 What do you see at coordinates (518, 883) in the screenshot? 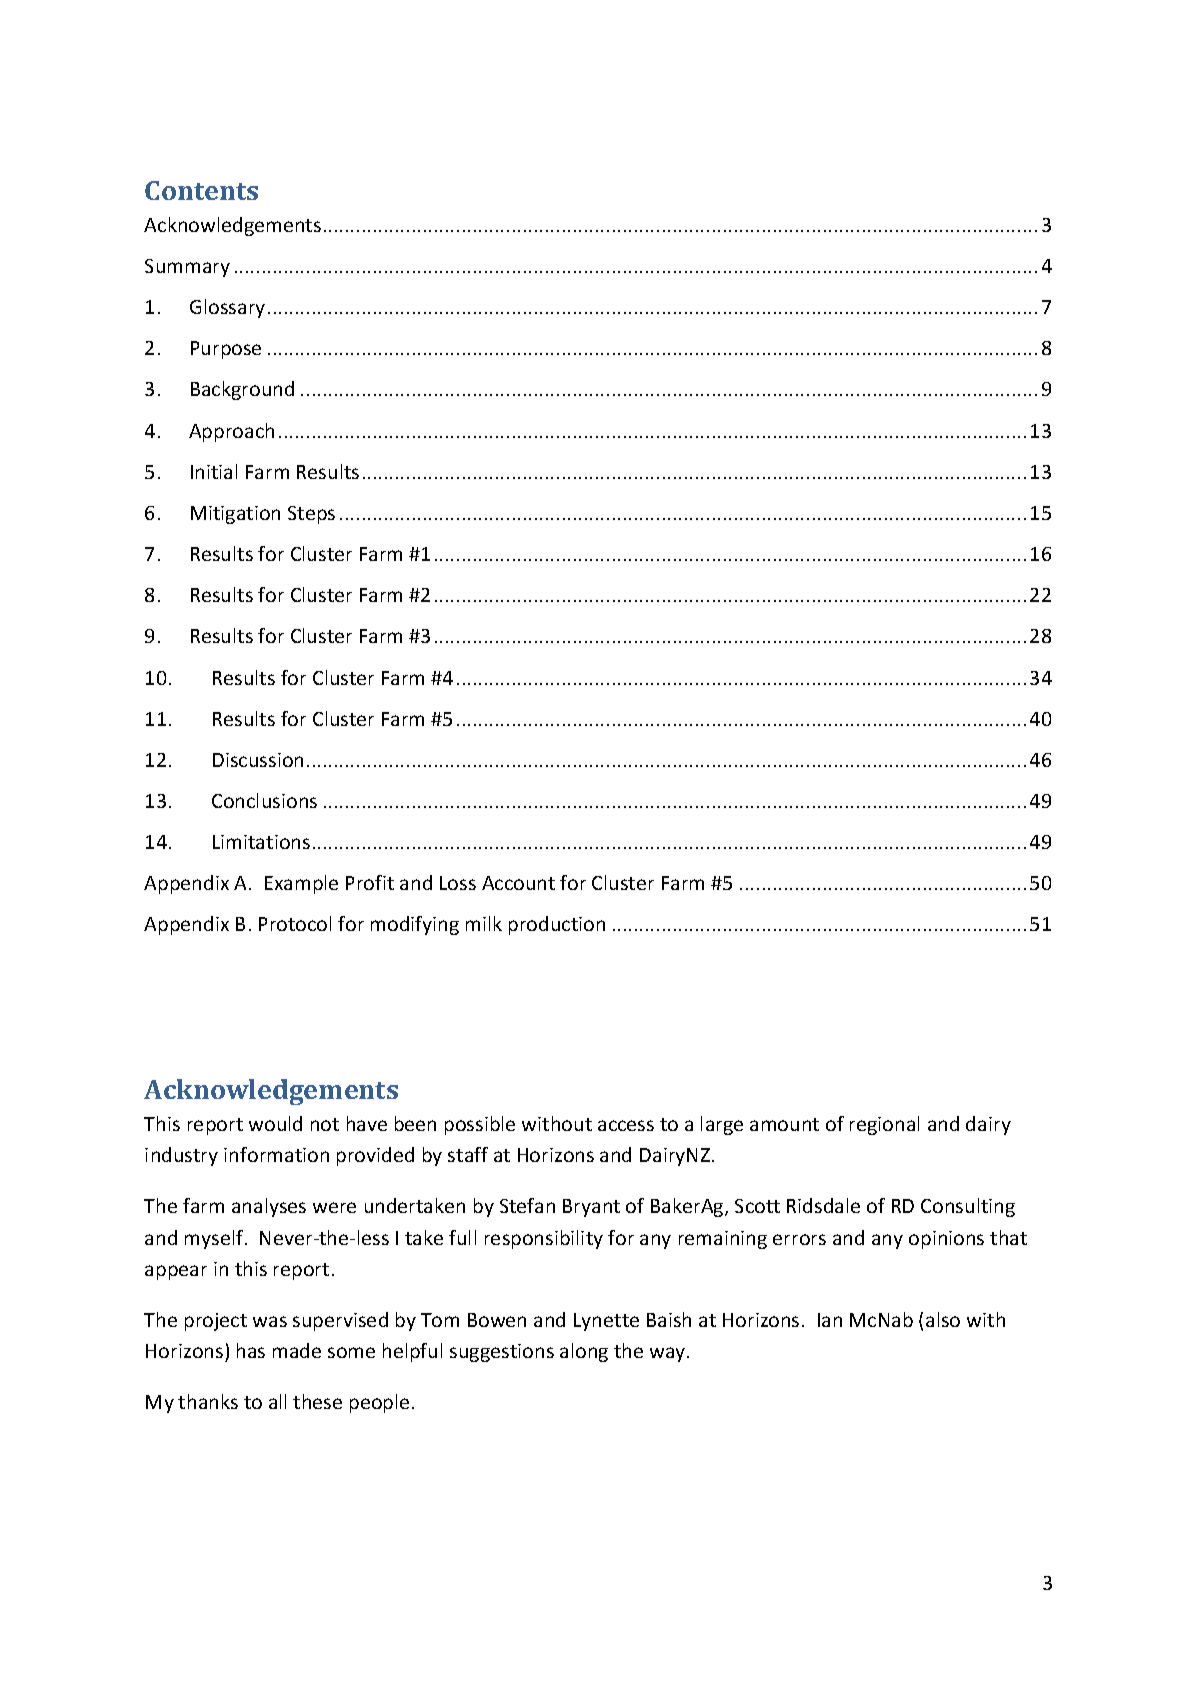
I see `Account` at bounding box center [518, 883].
